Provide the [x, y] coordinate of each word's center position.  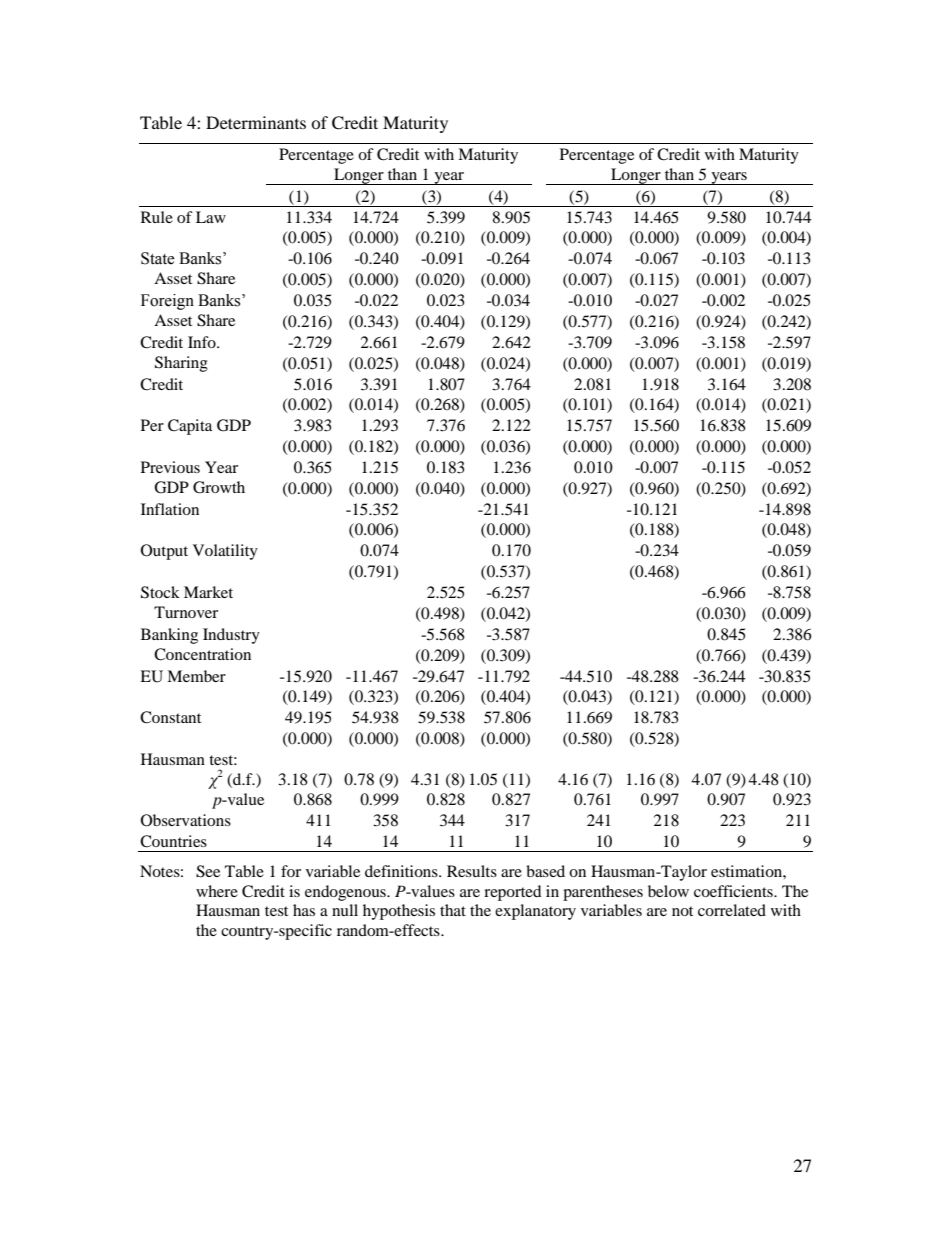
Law [211, 217]
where [217, 891]
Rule [157, 217]
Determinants [256, 122]
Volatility [225, 552]
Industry [231, 636]
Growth [219, 487]
